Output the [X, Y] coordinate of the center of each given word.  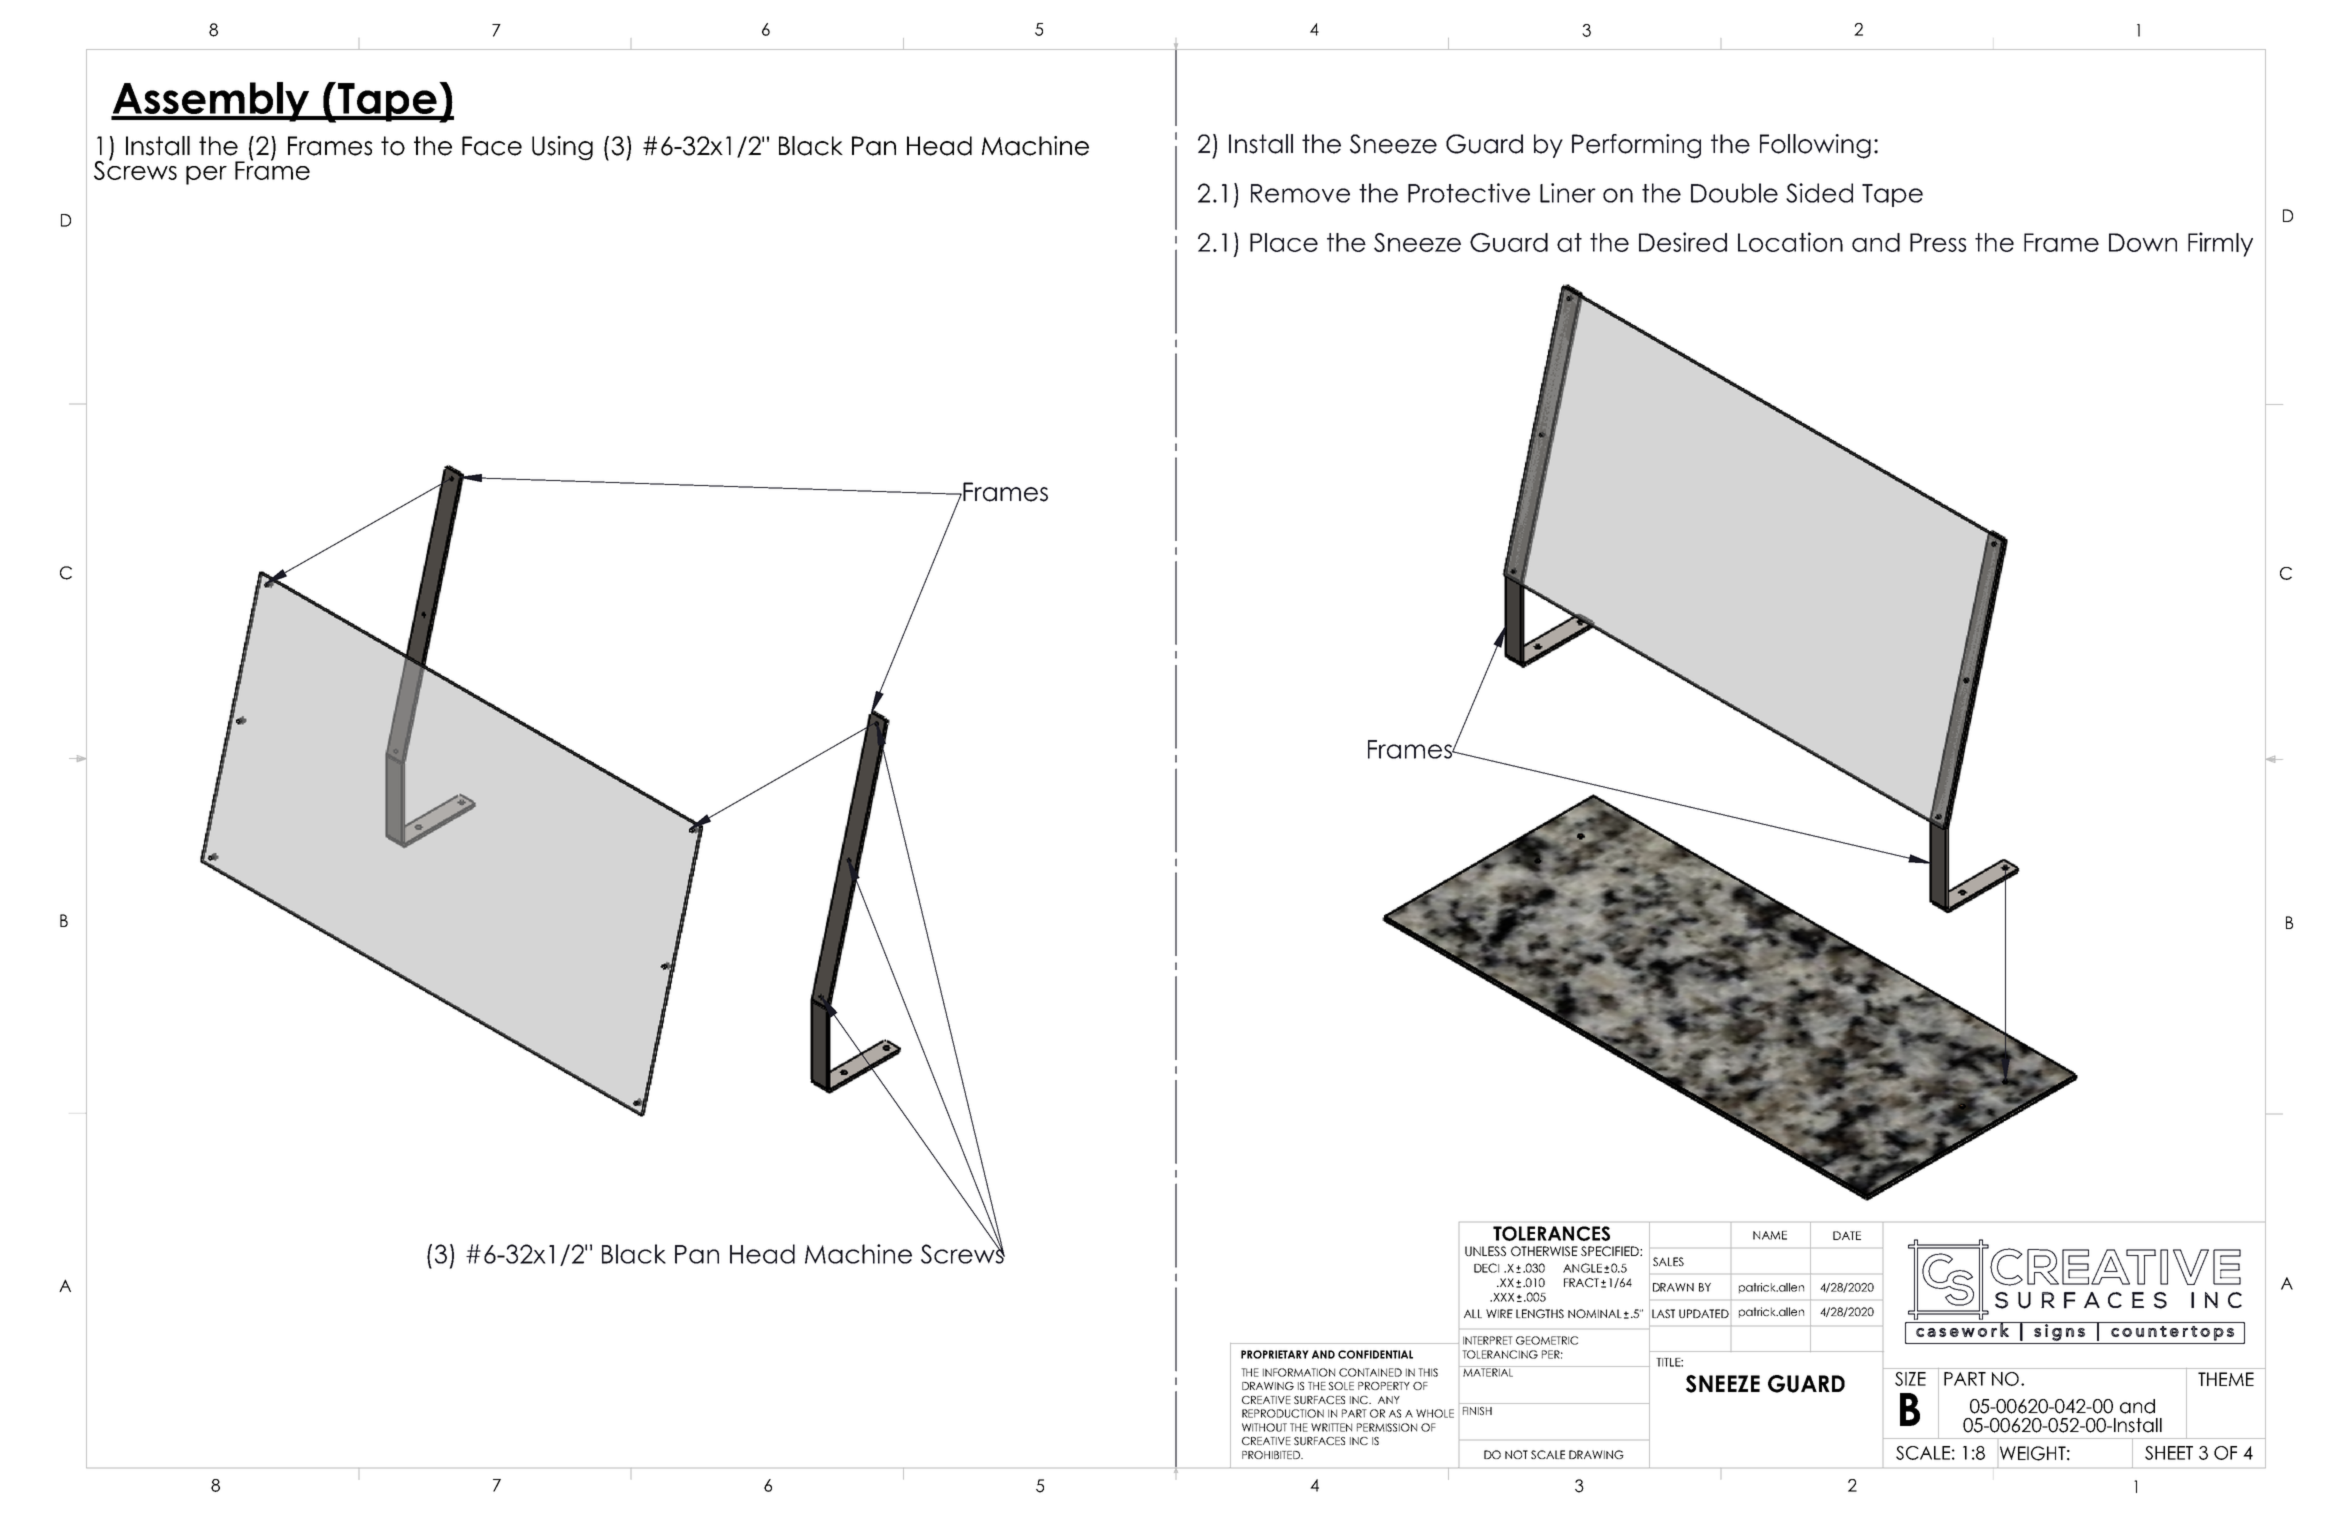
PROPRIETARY [1275, 1354]
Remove [1300, 193]
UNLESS [1485, 1251]
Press [1938, 242]
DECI [1486, 1268]
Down [2143, 242]
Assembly [211, 102]
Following [1815, 146]
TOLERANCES [1551, 1233]
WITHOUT [1264, 1427]
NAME [1770, 1235]
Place [1284, 242]
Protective [1469, 193]
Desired [1683, 242]
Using [562, 148]
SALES [1668, 1261]
